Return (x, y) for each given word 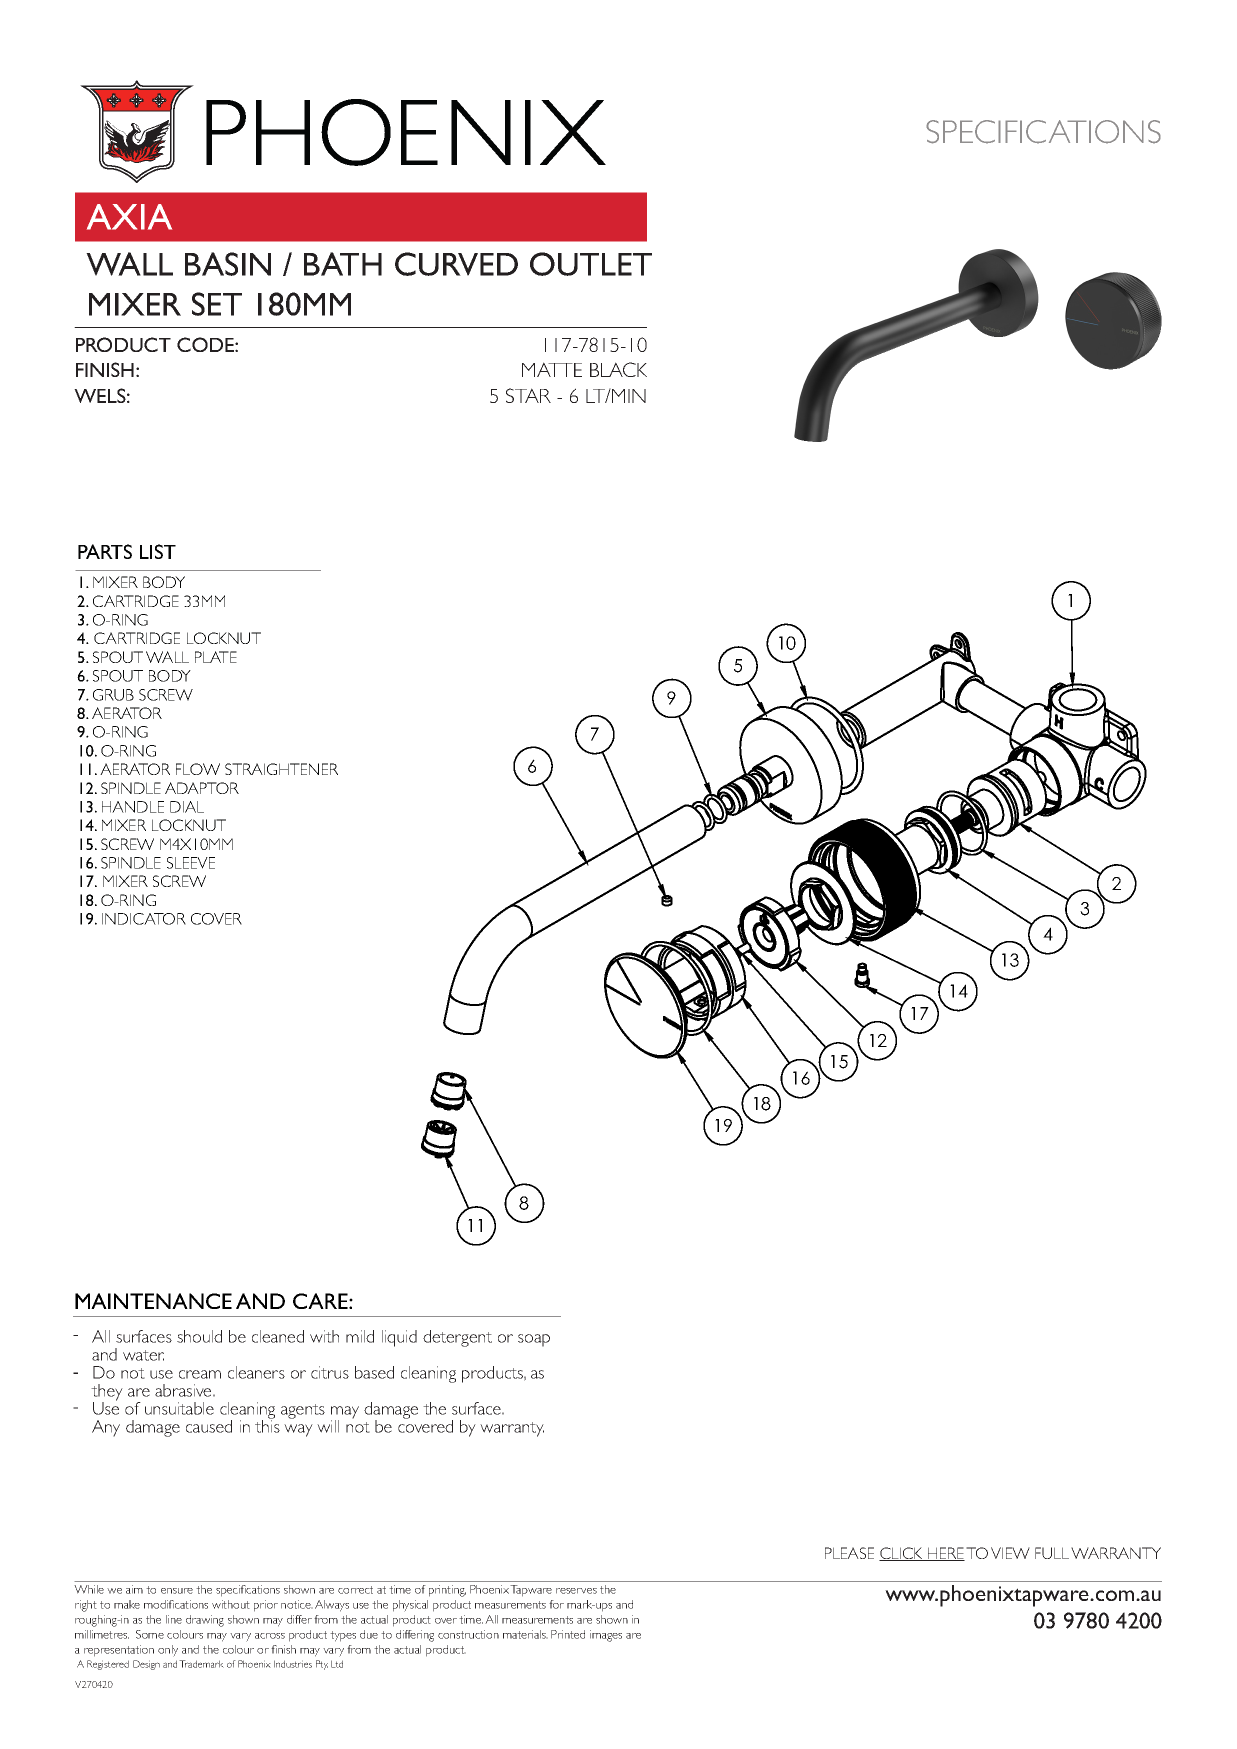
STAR (528, 395)
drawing (205, 1621)
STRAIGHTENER (281, 769)
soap (534, 1340)
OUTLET (591, 264)
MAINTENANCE (153, 1301)
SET (217, 304)
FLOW (198, 769)
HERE (945, 1554)
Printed (568, 1634)
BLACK (618, 369)
